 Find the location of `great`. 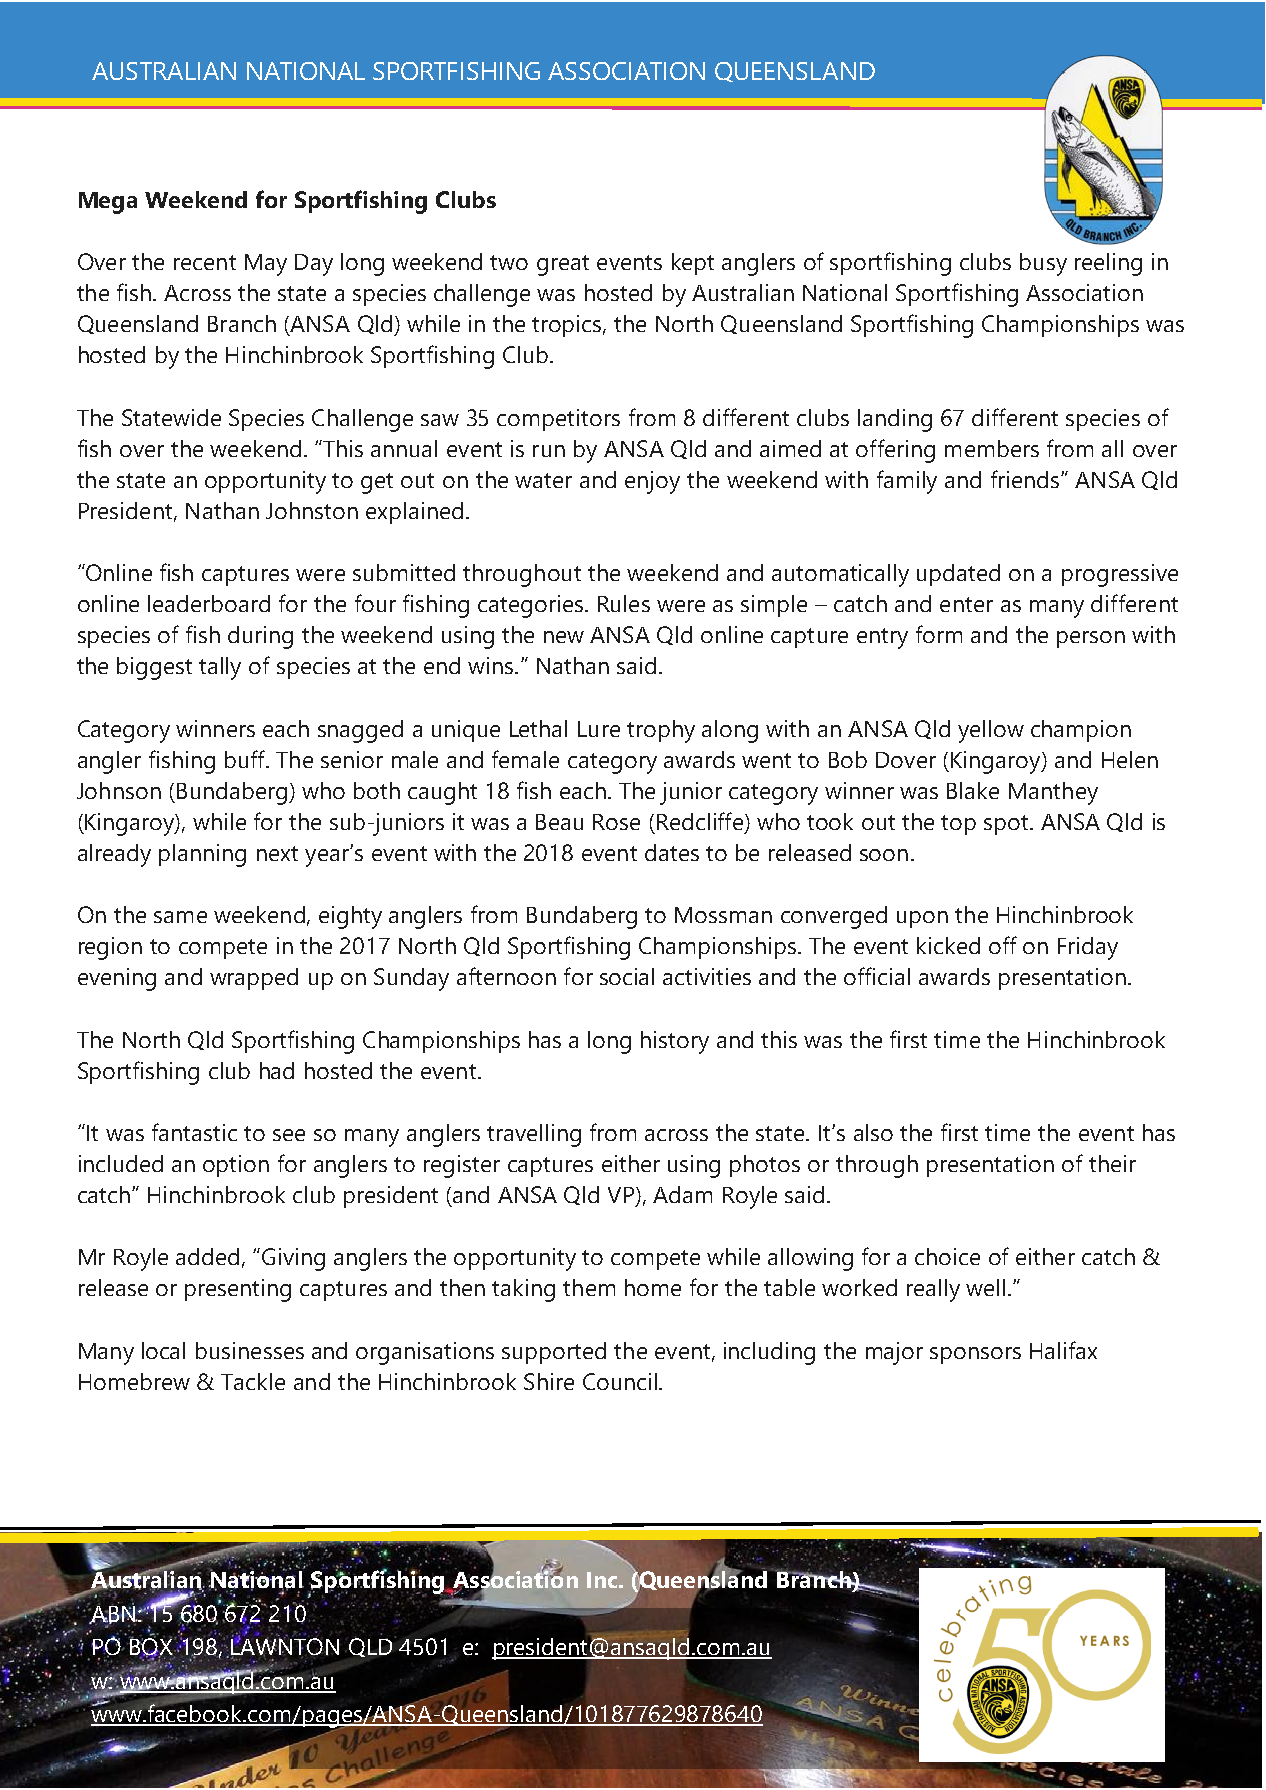

great is located at coordinates (563, 265).
